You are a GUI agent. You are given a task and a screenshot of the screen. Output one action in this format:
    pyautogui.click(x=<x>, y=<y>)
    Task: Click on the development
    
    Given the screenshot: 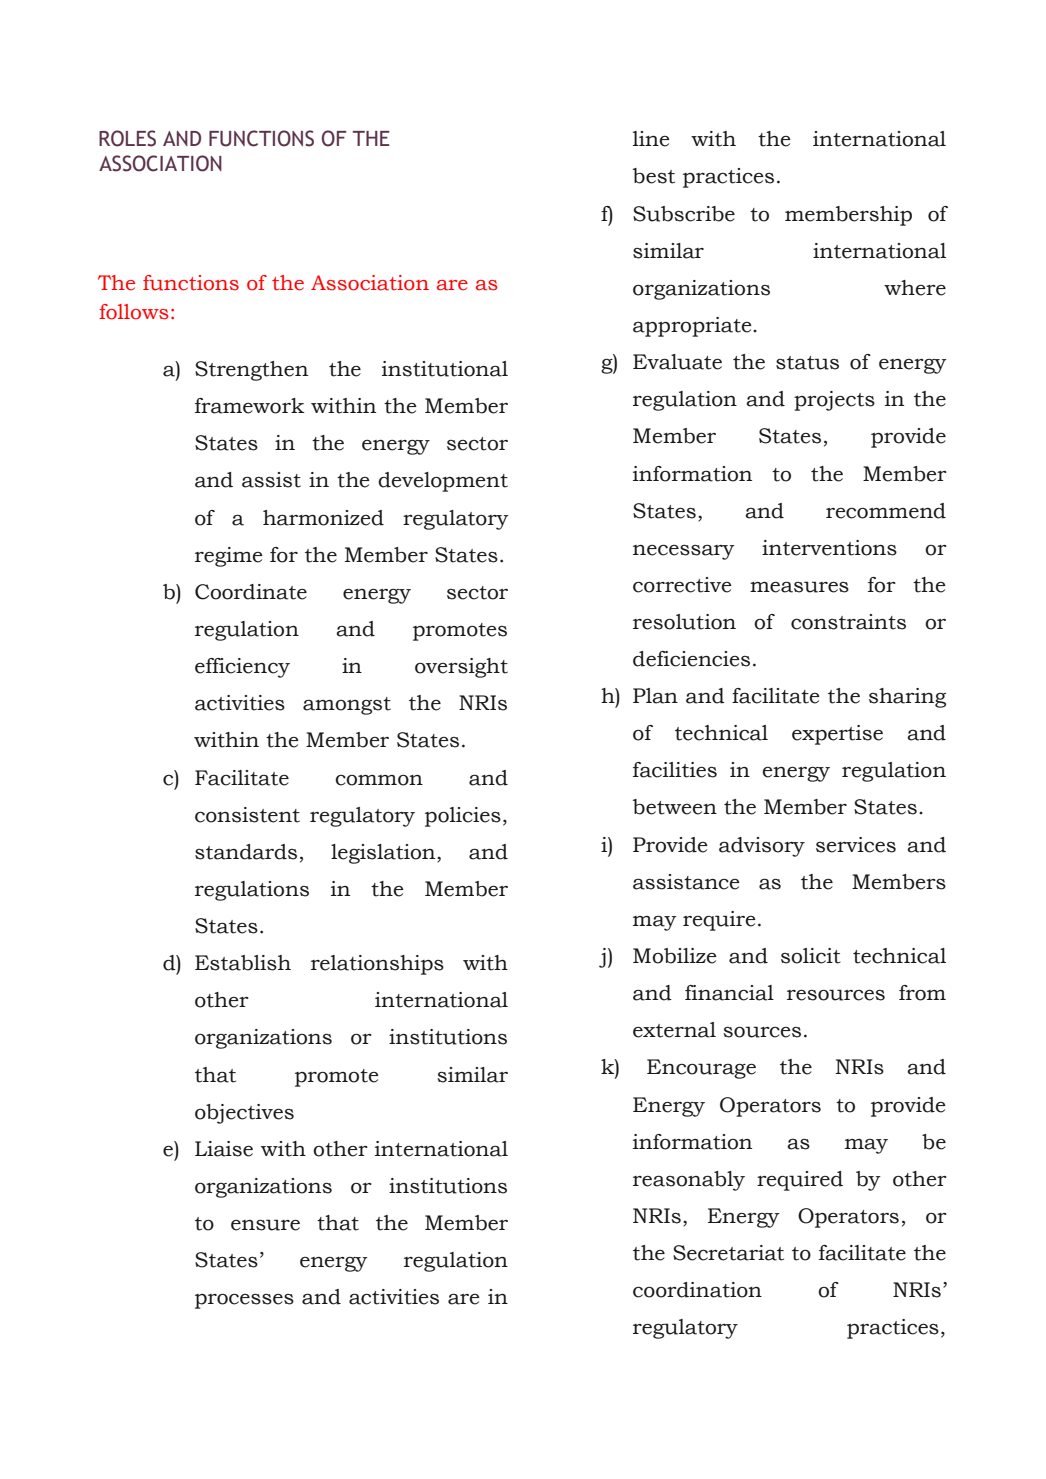 What is the action you would take?
    pyautogui.click(x=443, y=482)
